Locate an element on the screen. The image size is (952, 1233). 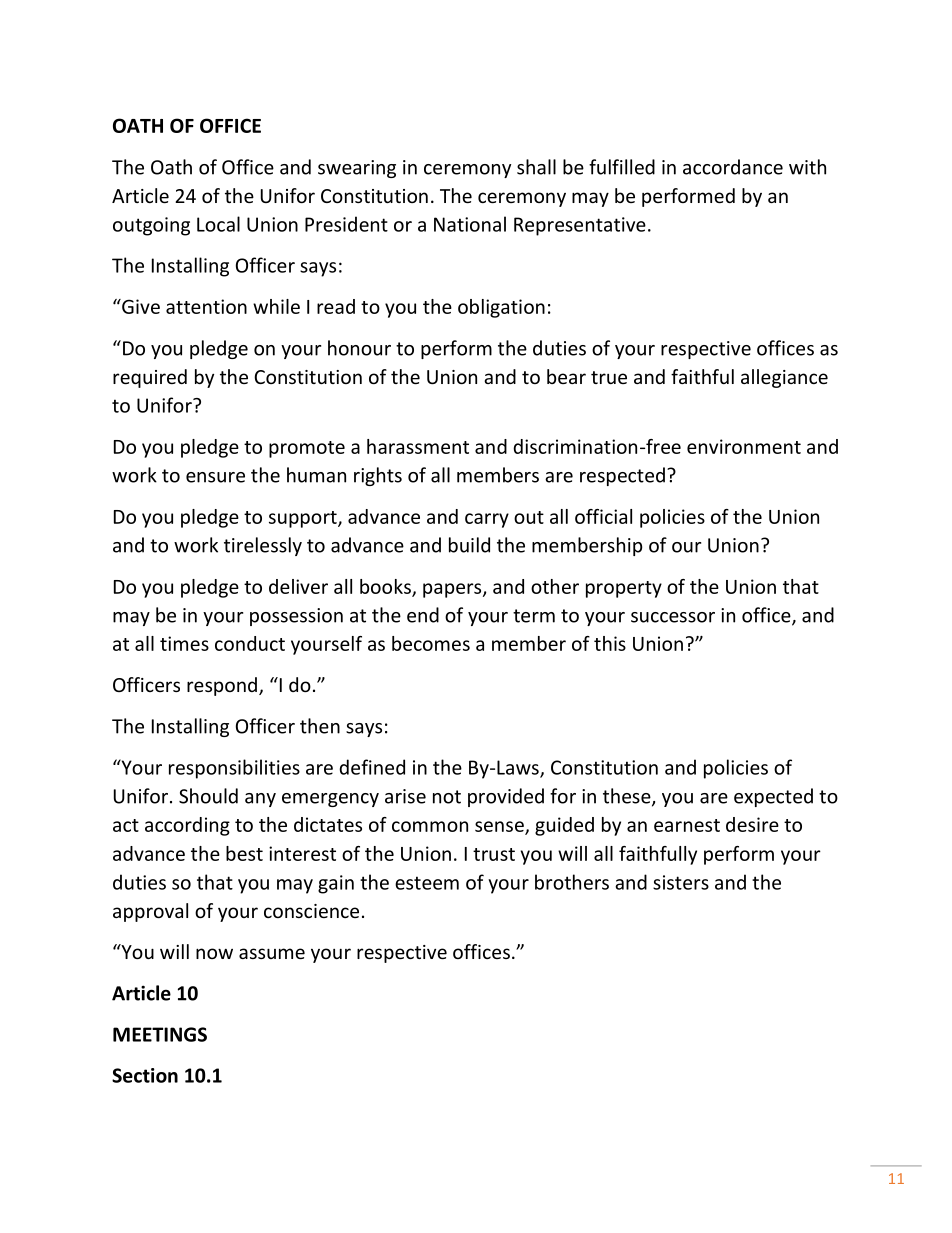
MEETINGS is located at coordinates (160, 1034).
